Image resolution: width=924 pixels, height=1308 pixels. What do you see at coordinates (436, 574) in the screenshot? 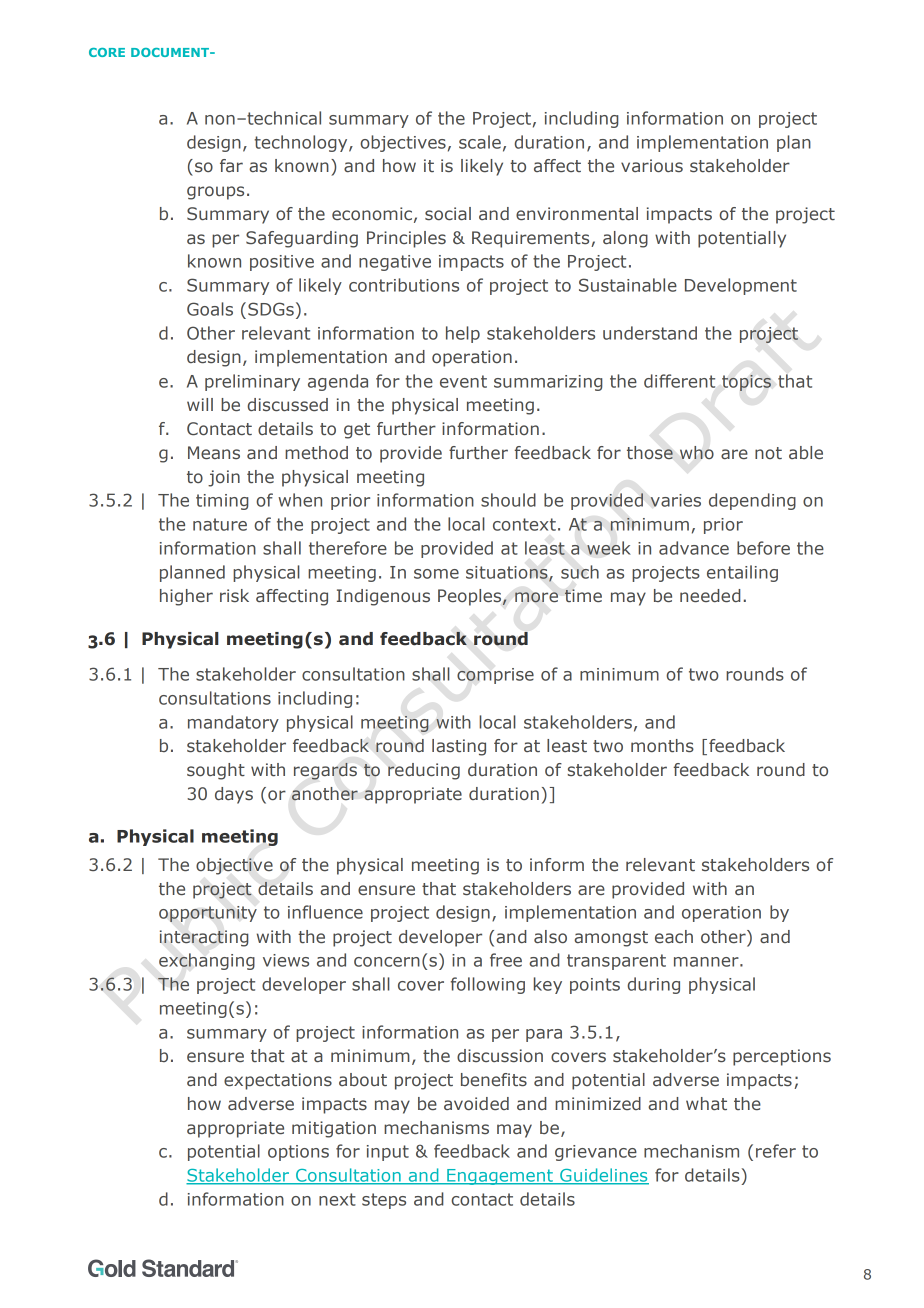
I see `some` at bounding box center [436, 574].
